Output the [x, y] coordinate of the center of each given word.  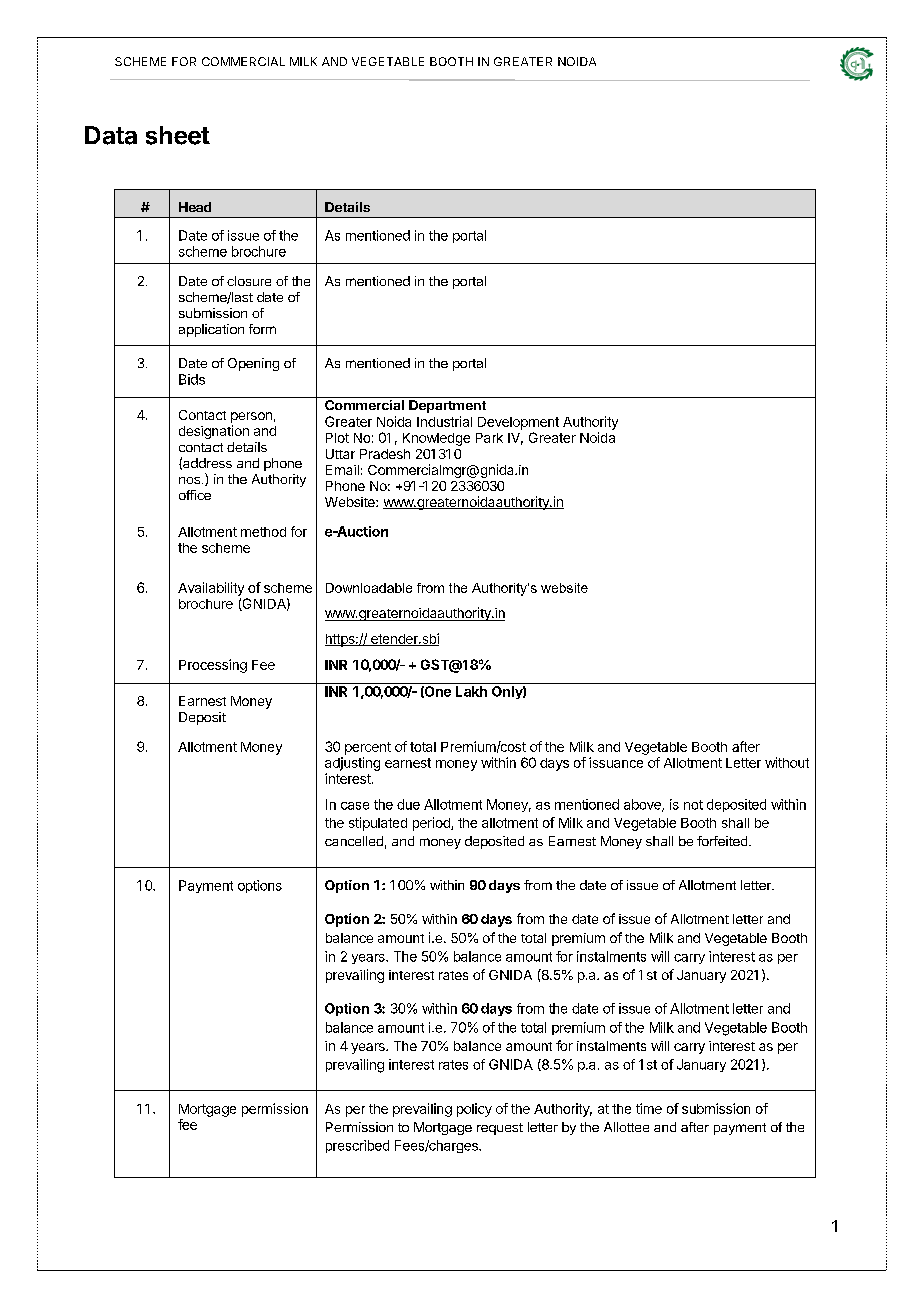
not [693, 805]
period [432, 824]
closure [249, 281]
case [355, 806]
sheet [178, 135]
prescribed [357, 1146]
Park [489, 438]
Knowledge [436, 439]
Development [518, 423]
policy [474, 1110]
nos [189, 480]
